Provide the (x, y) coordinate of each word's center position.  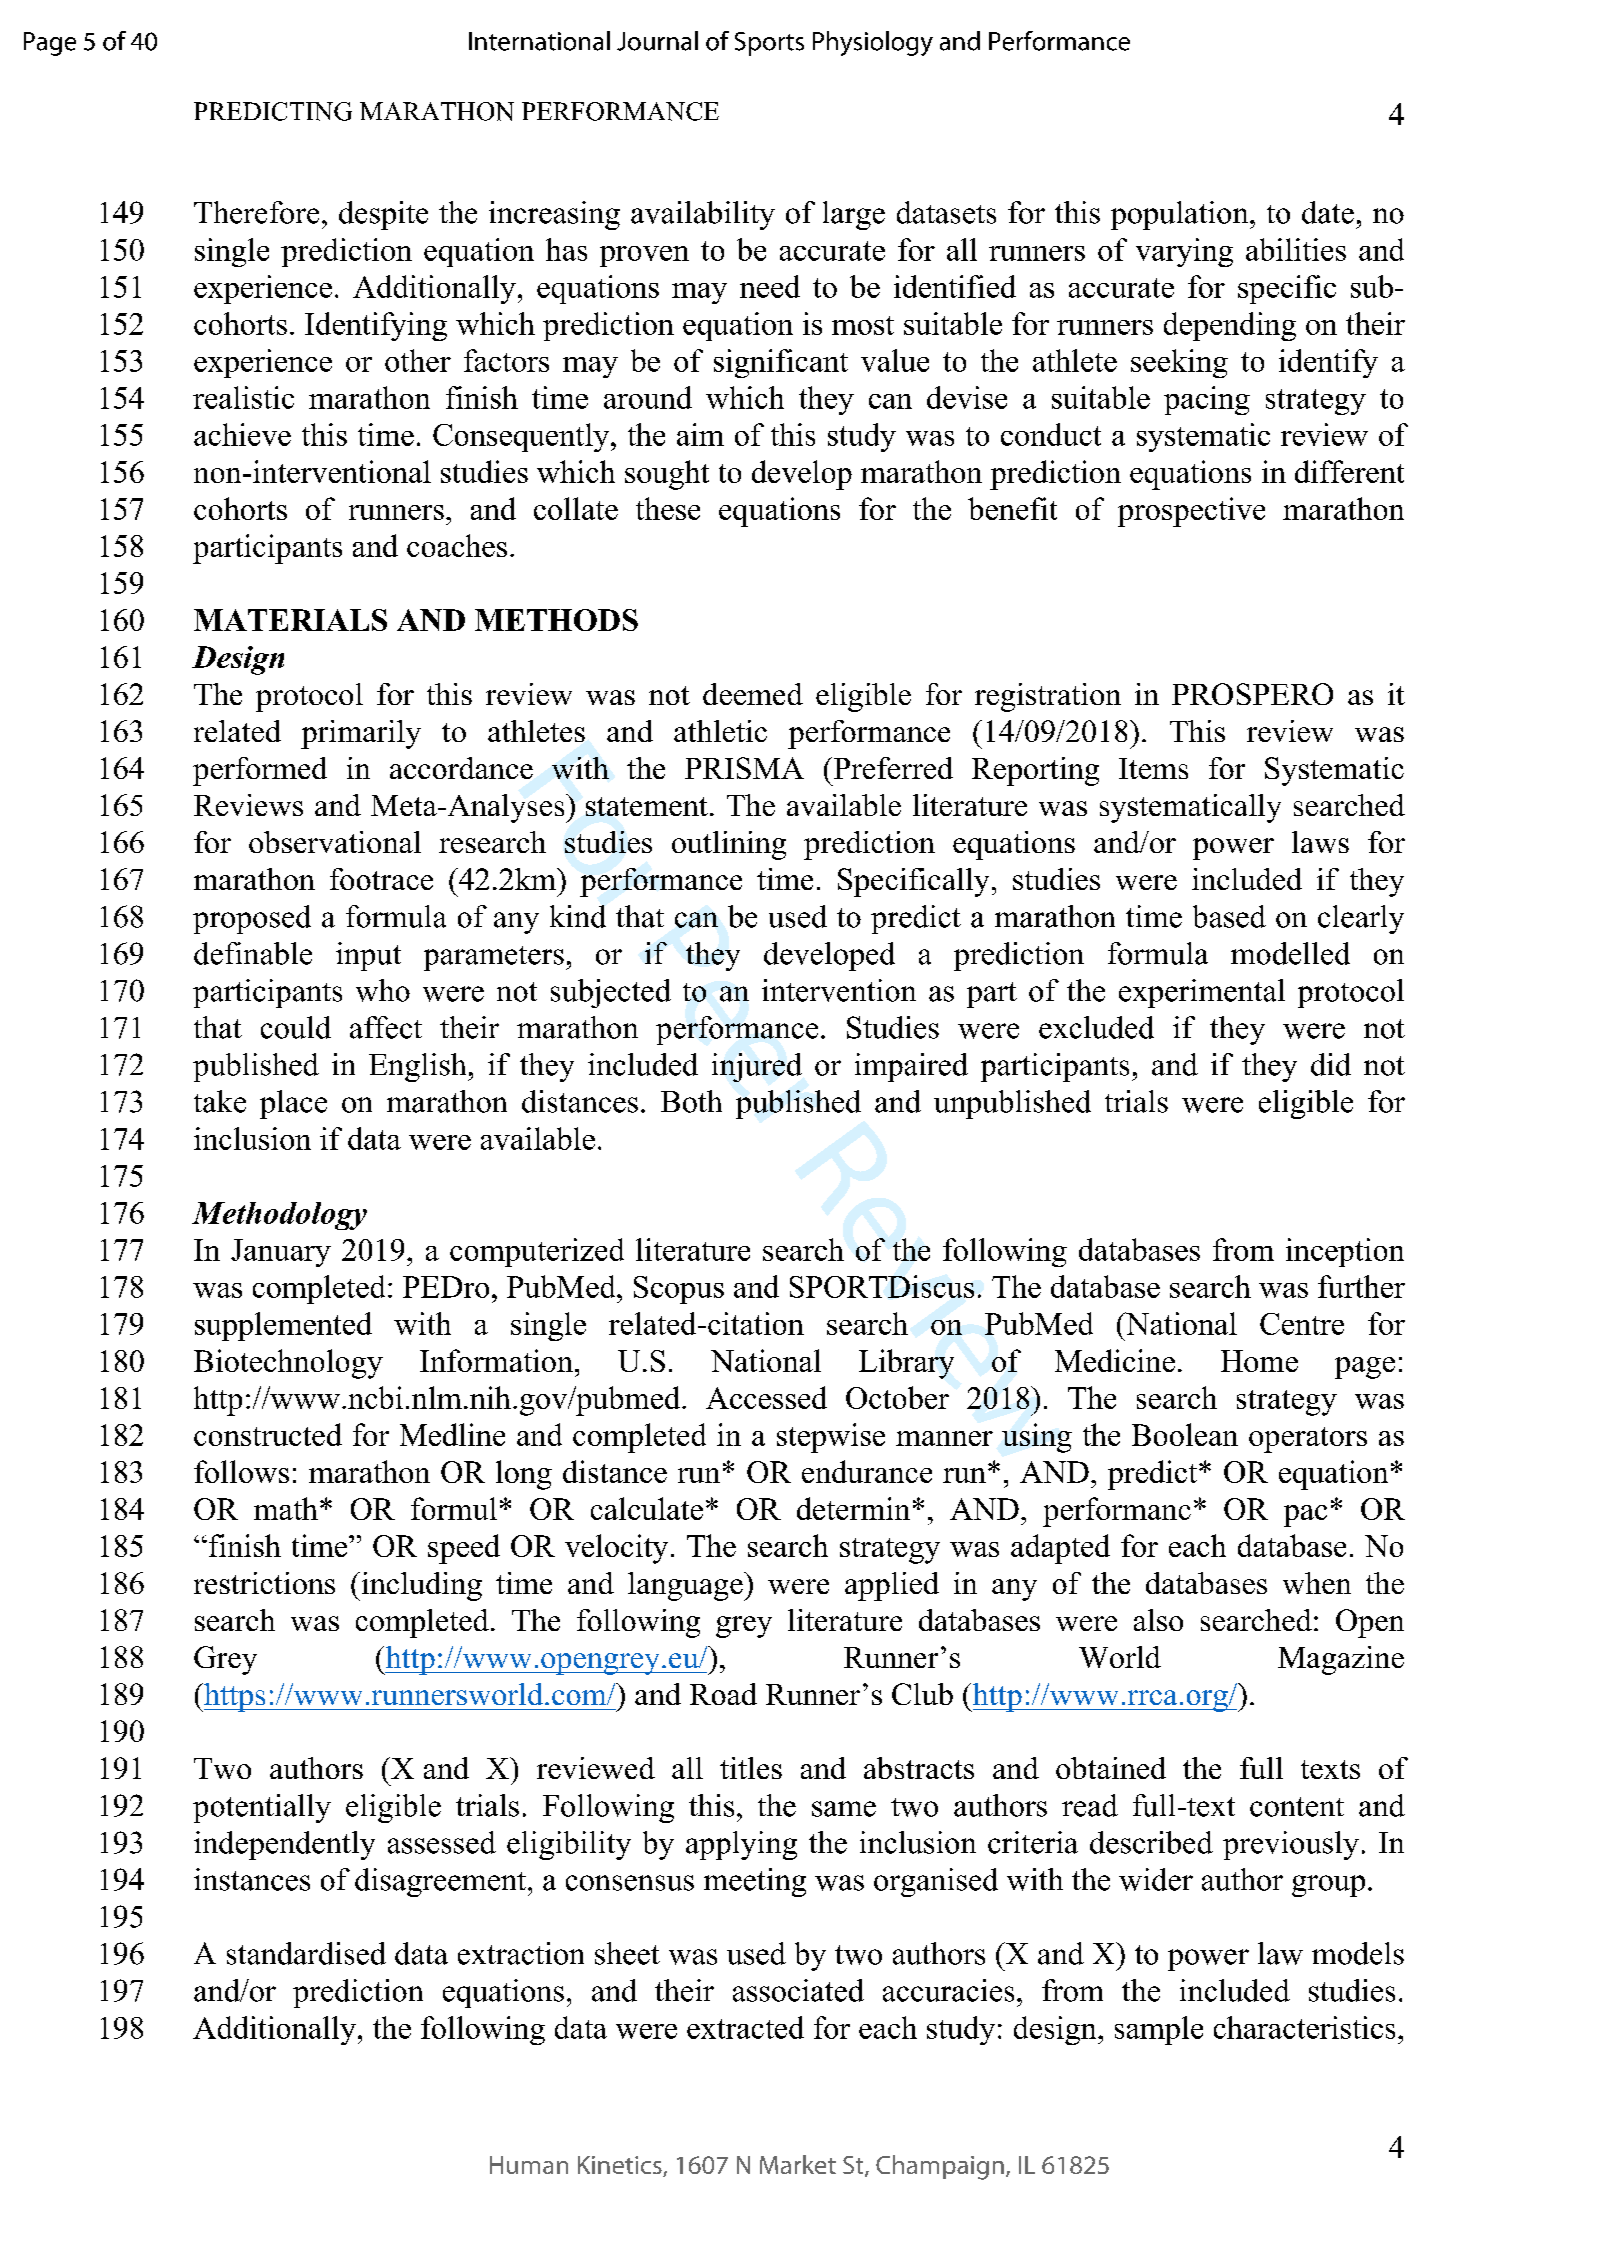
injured (757, 1067)
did (1331, 1064)
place (293, 1104)
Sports (769, 44)
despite (383, 215)
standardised (306, 1953)
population (1181, 215)
